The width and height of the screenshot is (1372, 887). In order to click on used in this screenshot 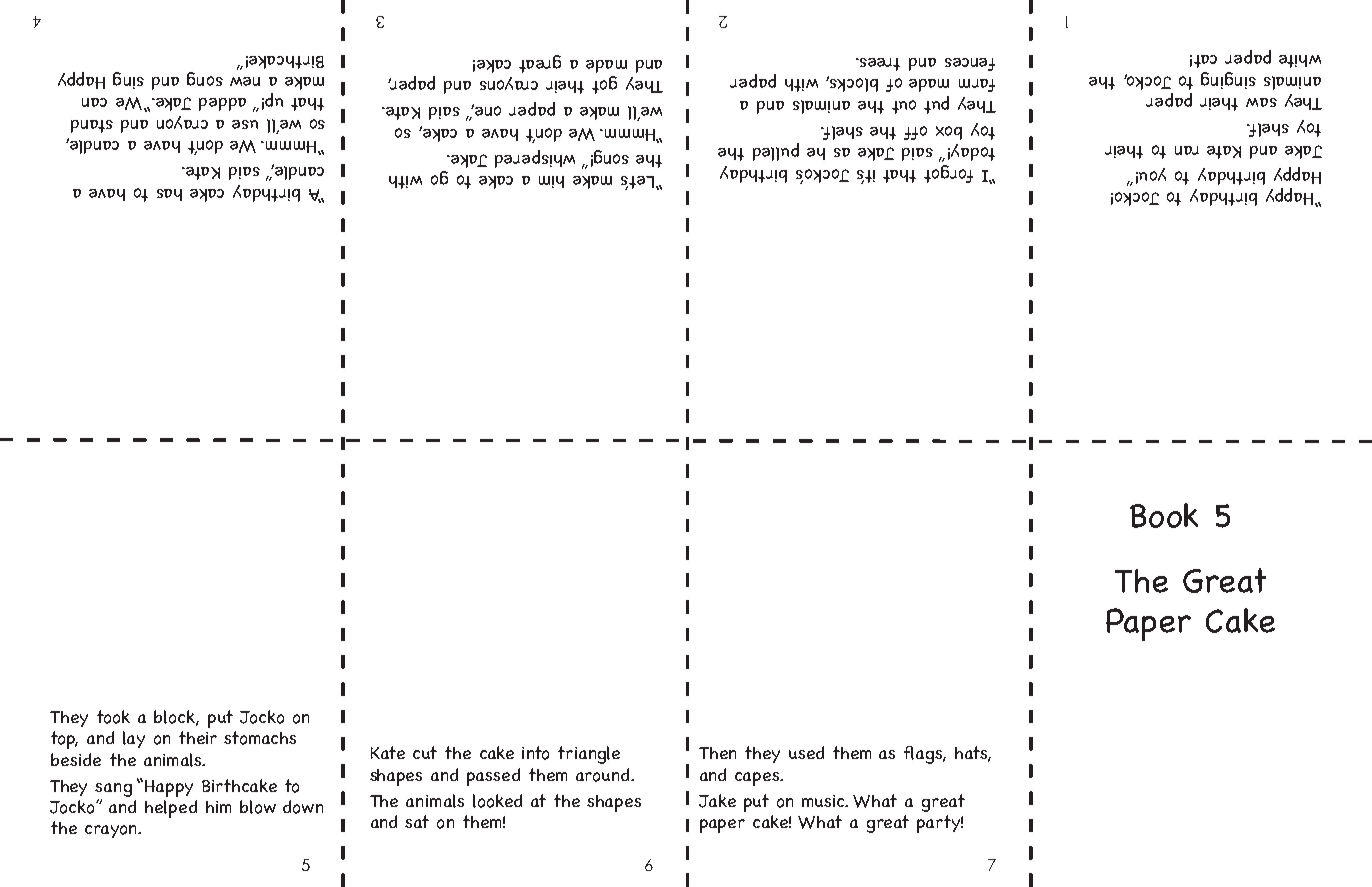, I will do `click(806, 752)`.
